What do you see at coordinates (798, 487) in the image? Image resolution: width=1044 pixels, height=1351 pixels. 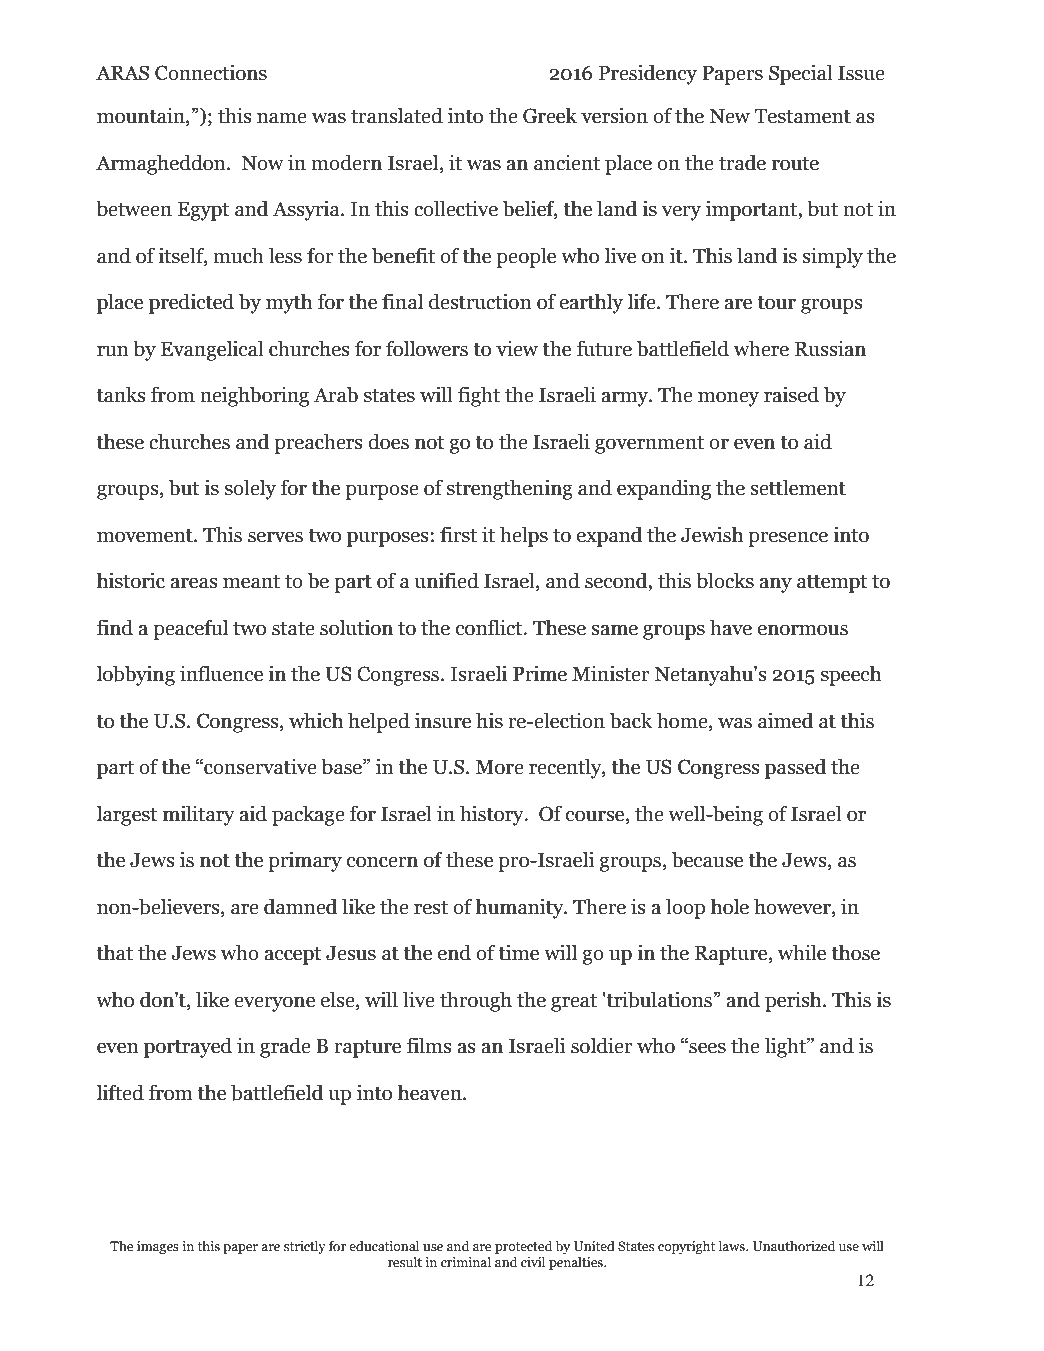 I see `settlement` at bounding box center [798, 487].
